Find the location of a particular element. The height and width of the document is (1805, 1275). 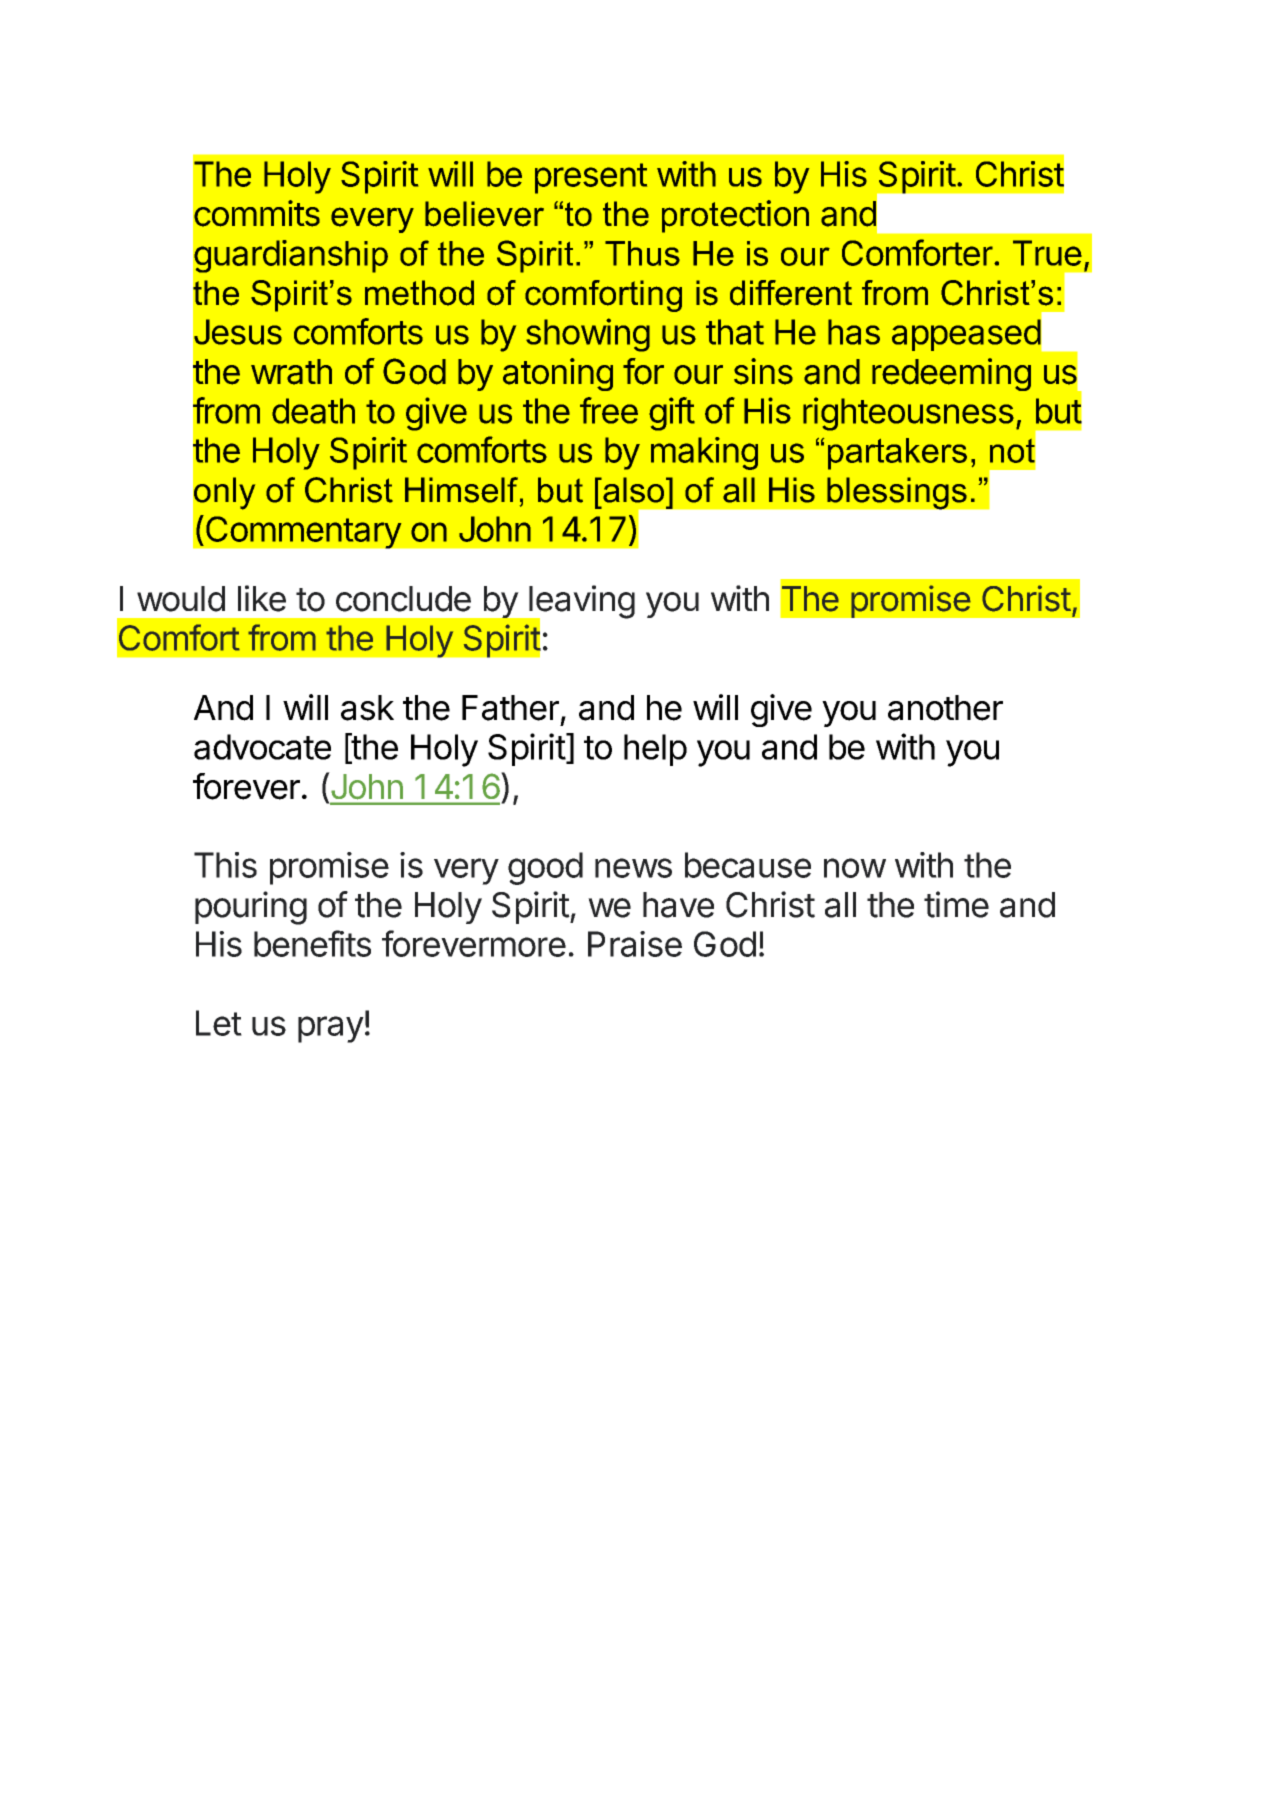

True is located at coordinates (1047, 253).
